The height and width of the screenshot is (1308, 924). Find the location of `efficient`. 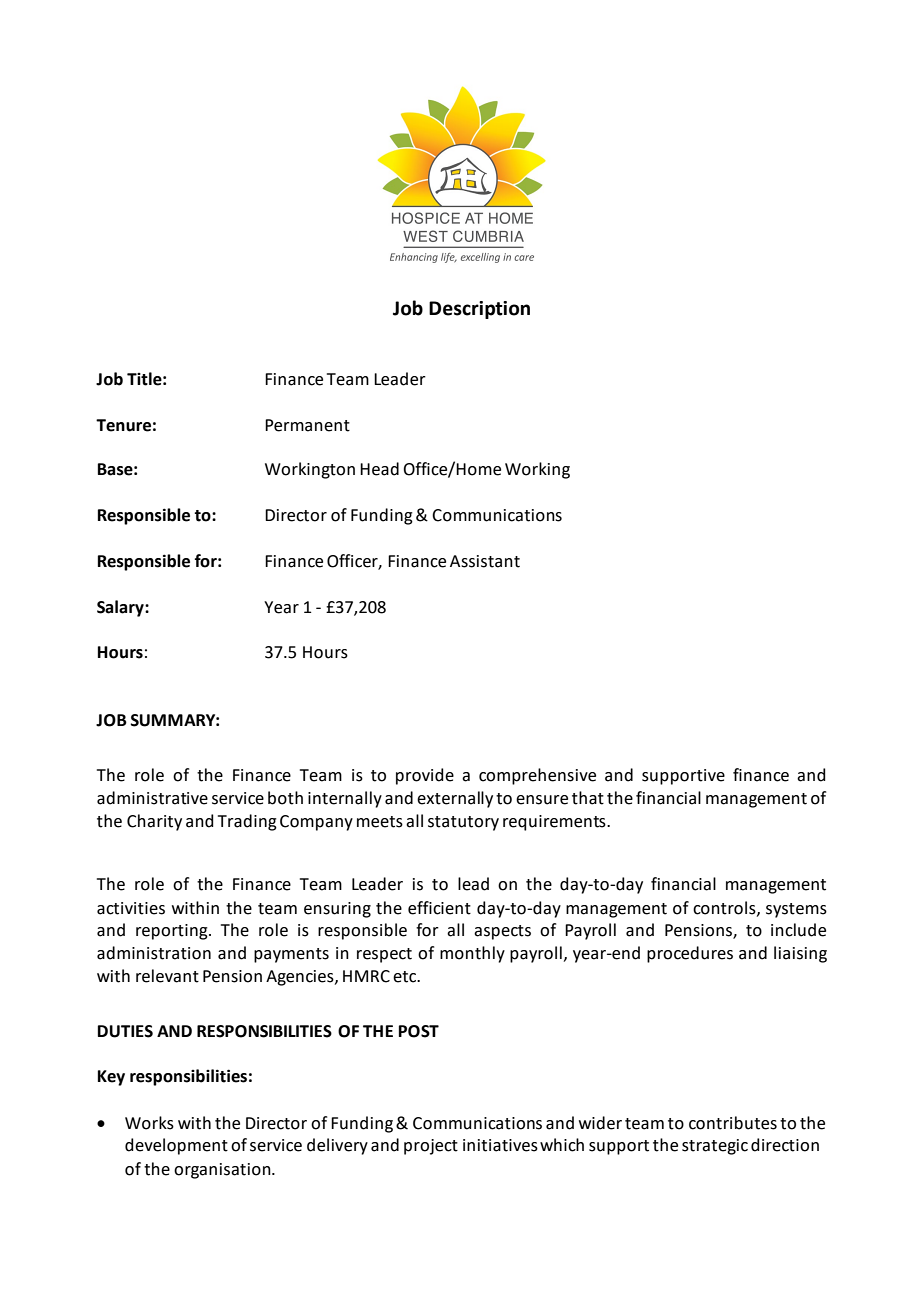

efficient is located at coordinates (439, 908).
